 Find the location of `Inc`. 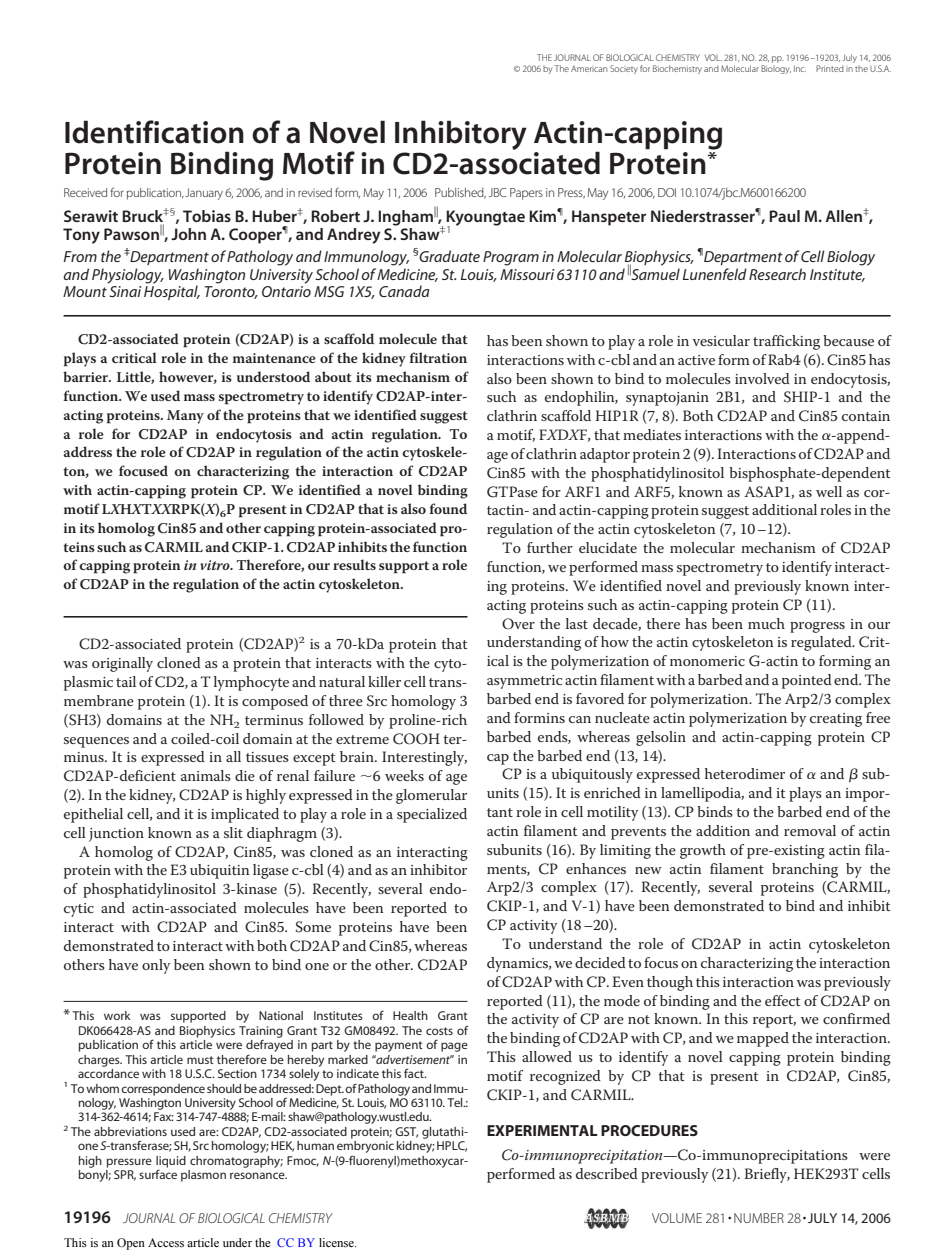

Inc is located at coordinates (800, 69).
